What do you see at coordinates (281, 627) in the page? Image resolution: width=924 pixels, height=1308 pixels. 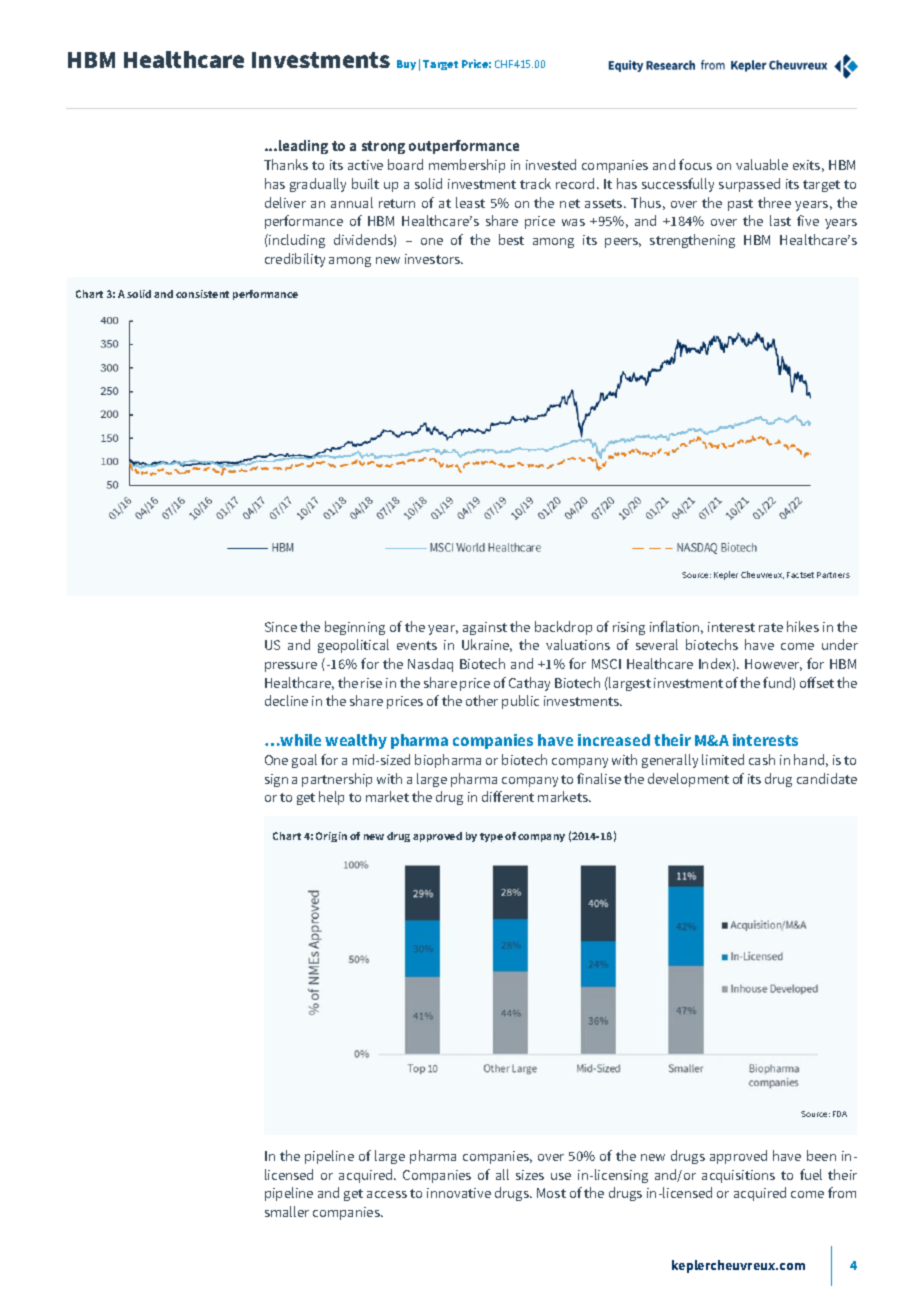 I see `Since` at bounding box center [281, 627].
